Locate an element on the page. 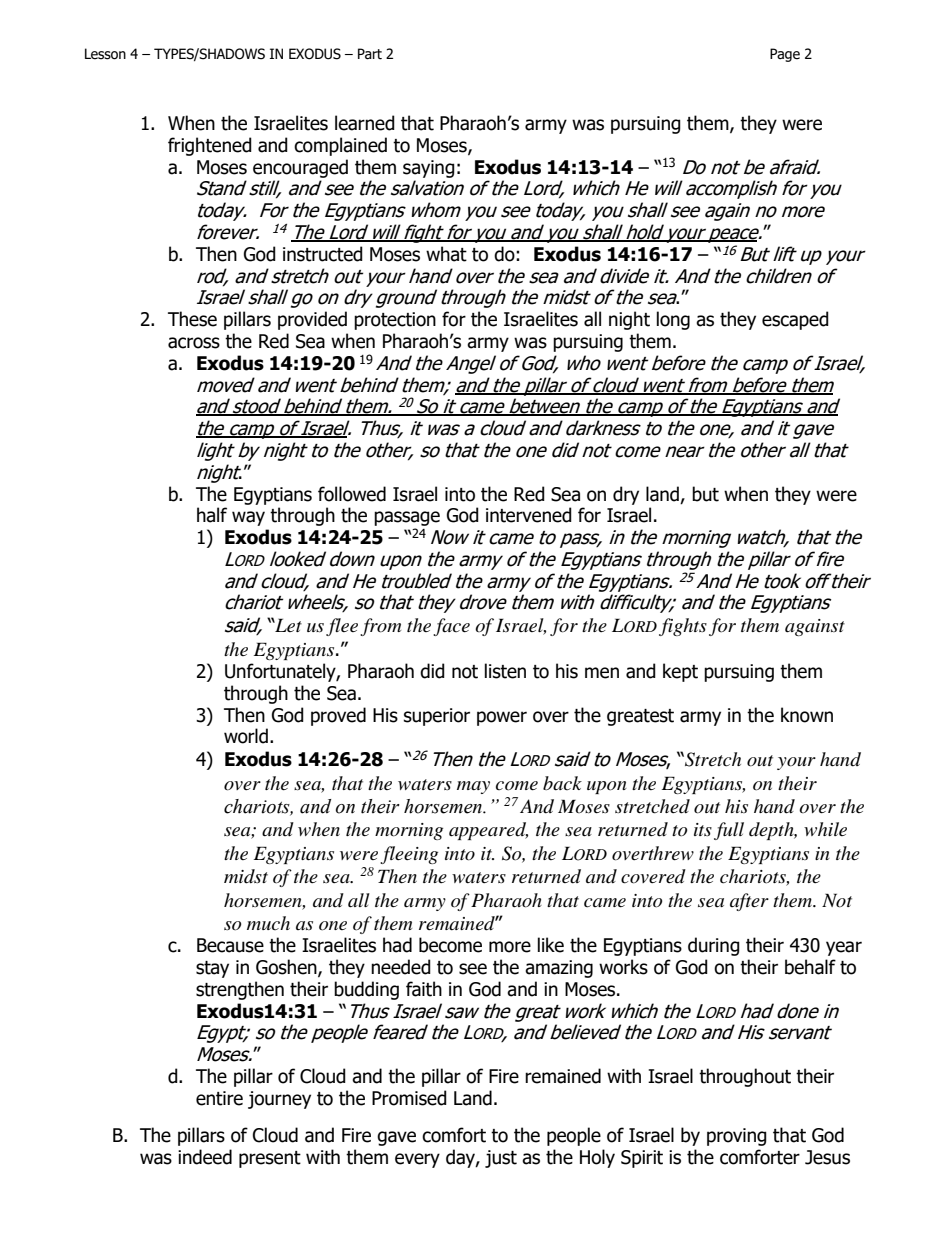  frightened is located at coordinates (210, 146).
